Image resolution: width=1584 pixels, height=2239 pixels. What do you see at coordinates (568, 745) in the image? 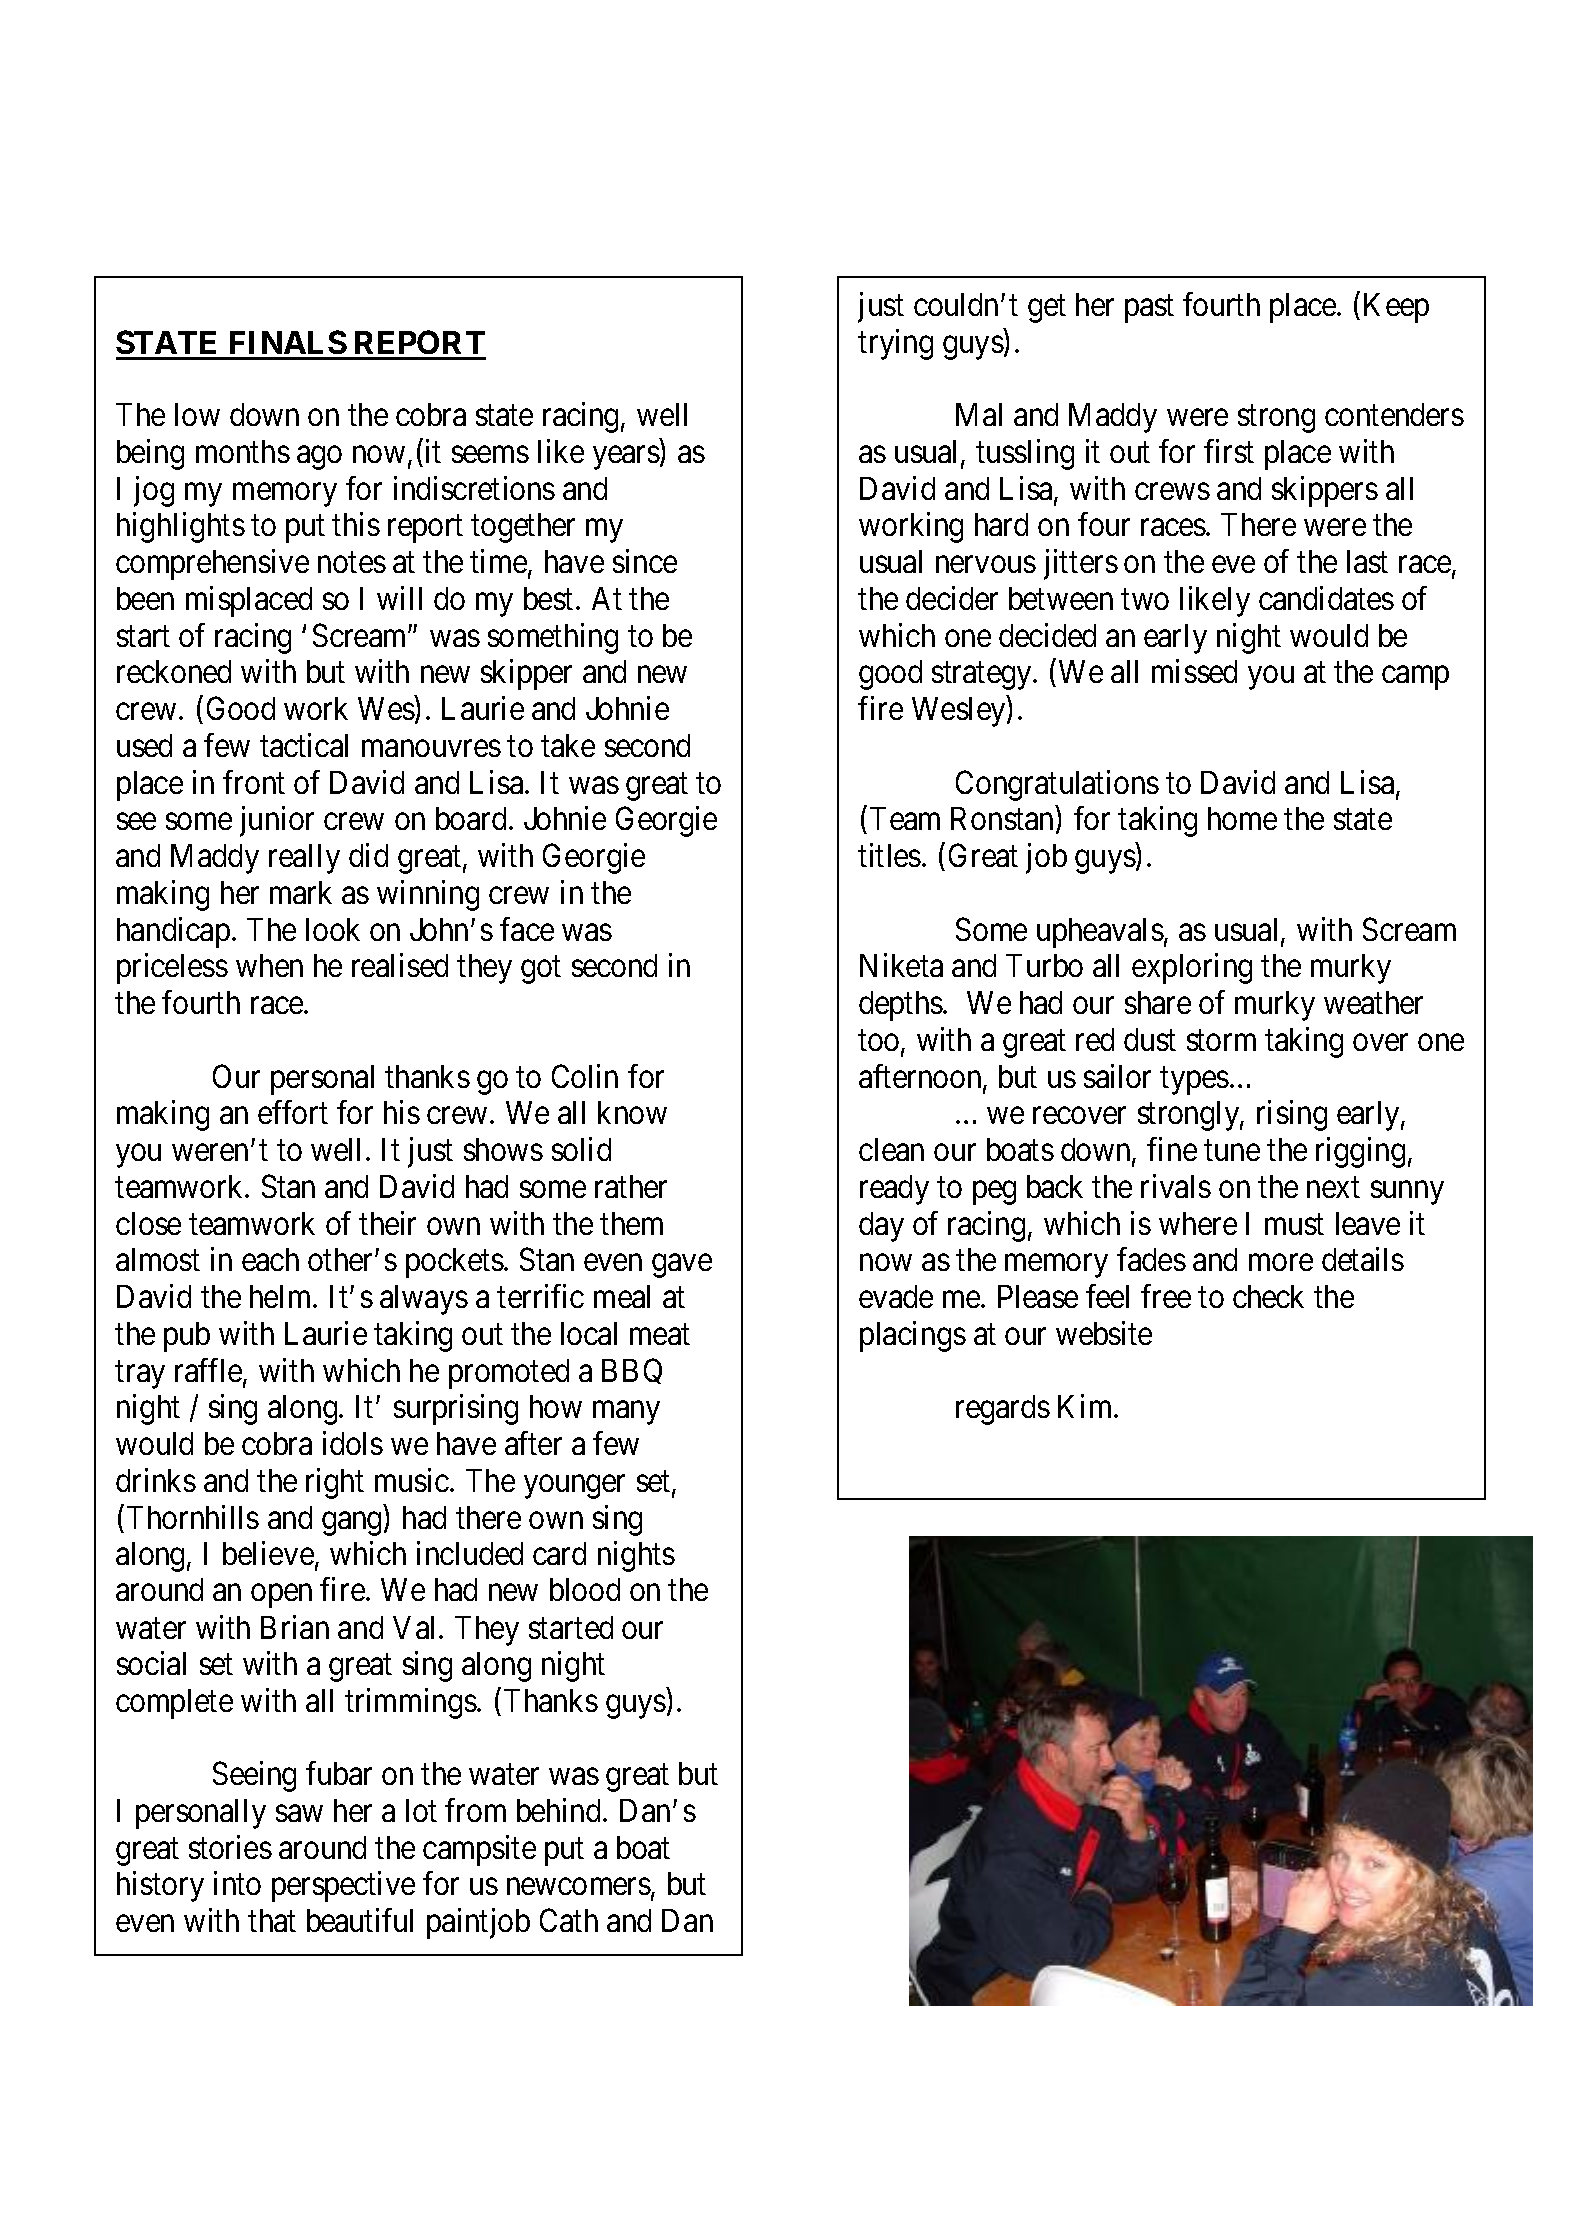
I see `take` at bounding box center [568, 745].
